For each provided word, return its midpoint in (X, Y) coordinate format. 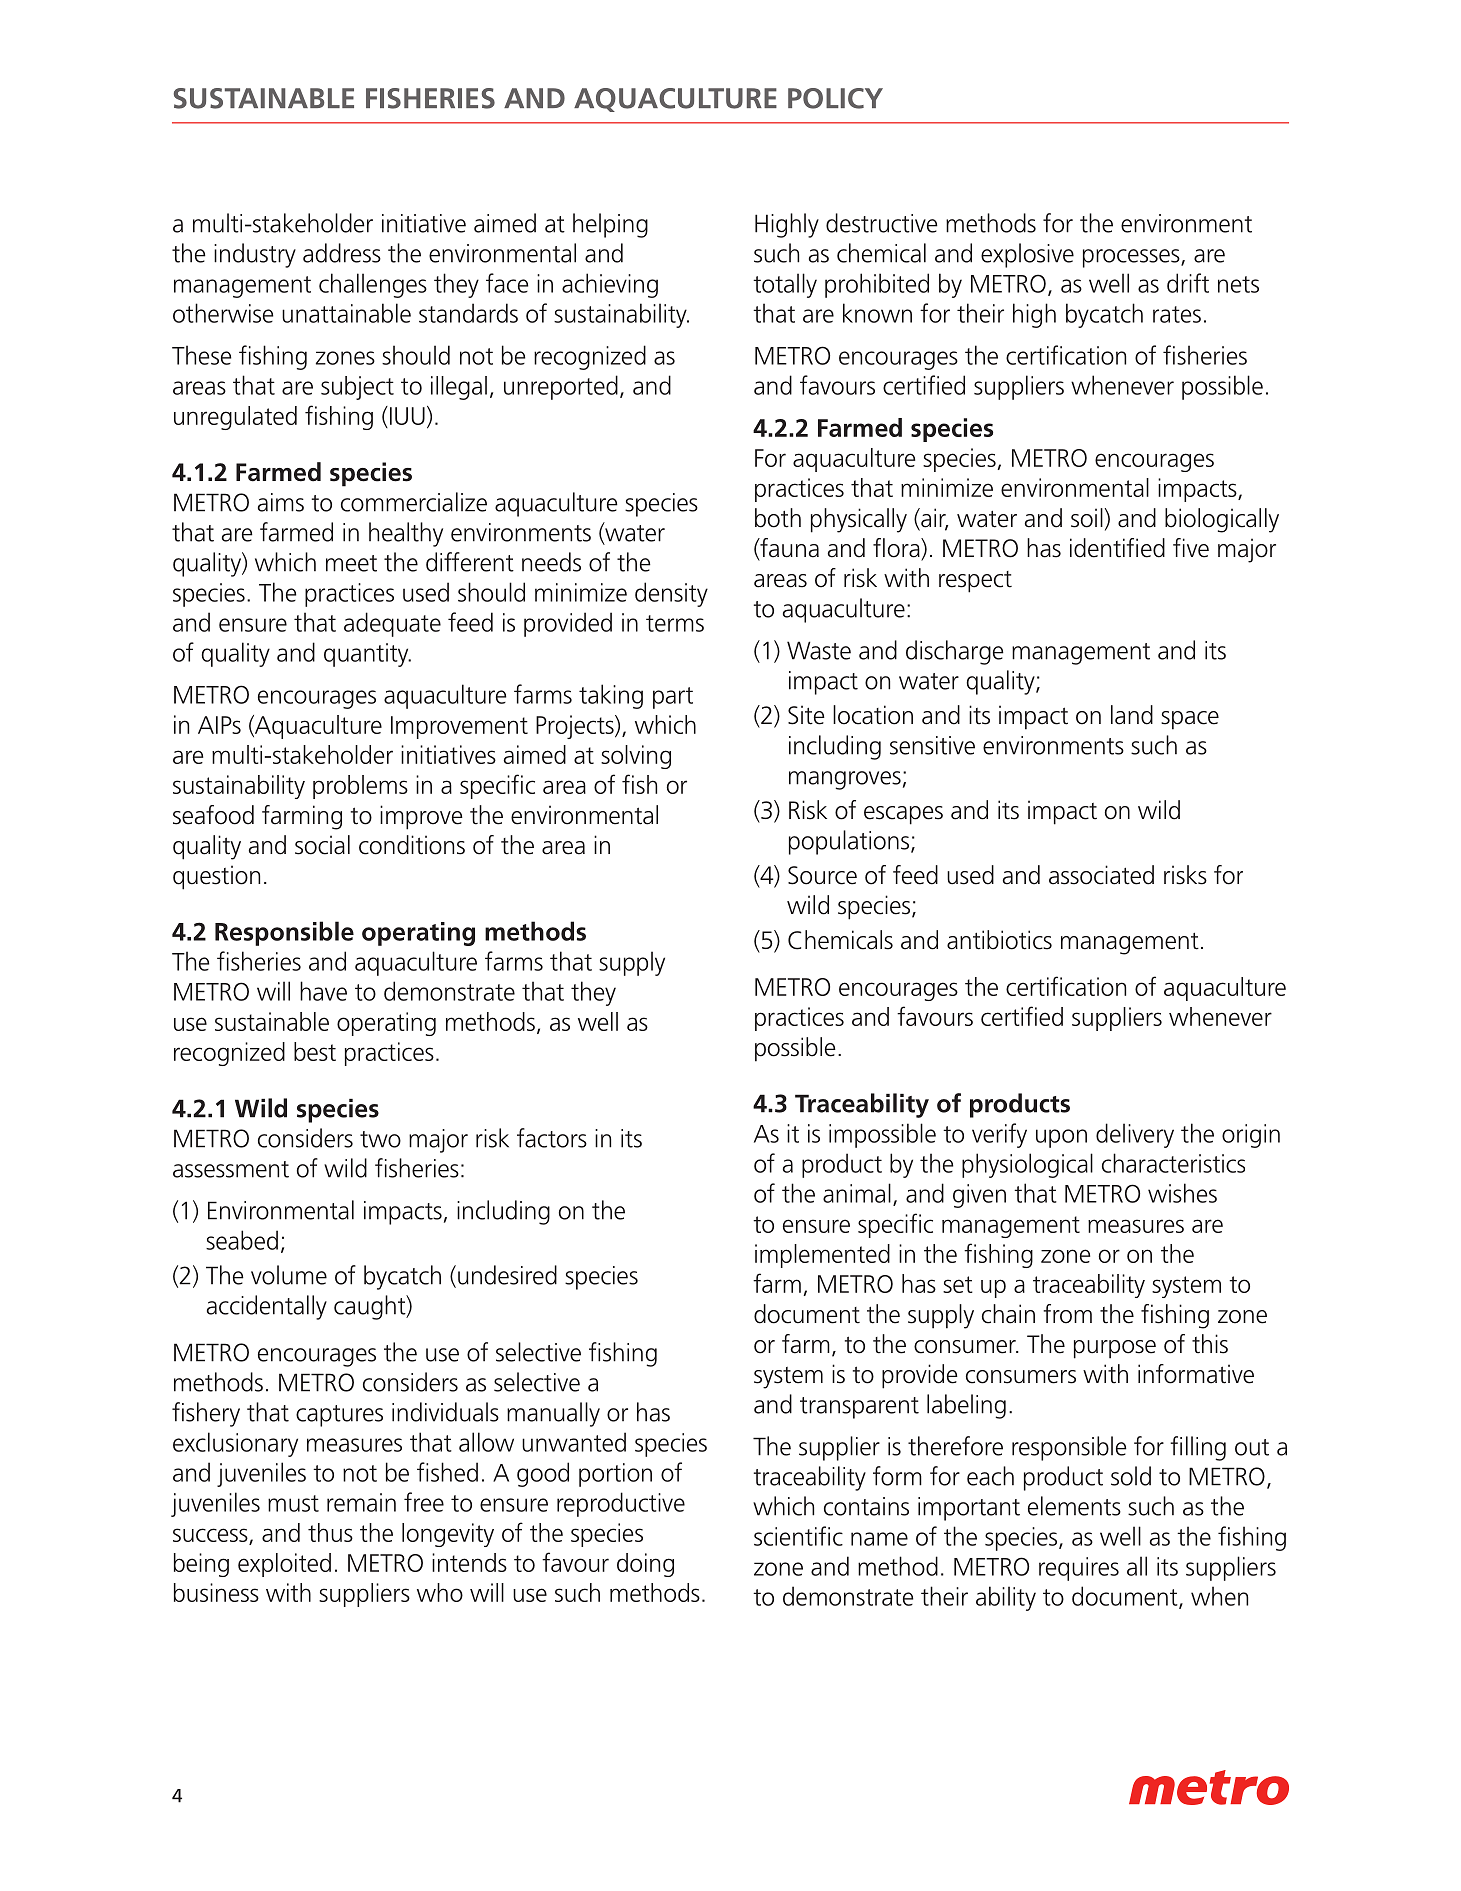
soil (1087, 518)
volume (289, 1275)
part (673, 698)
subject (357, 388)
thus (330, 1532)
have (323, 991)
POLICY (835, 98)
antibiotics (999, 940)
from (1067, 1314)
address (342, 253)
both (778, 518)
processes (1132, 258)
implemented (822, 1256)
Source (822, 875)
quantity (367, 655)
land (1132, 715)
